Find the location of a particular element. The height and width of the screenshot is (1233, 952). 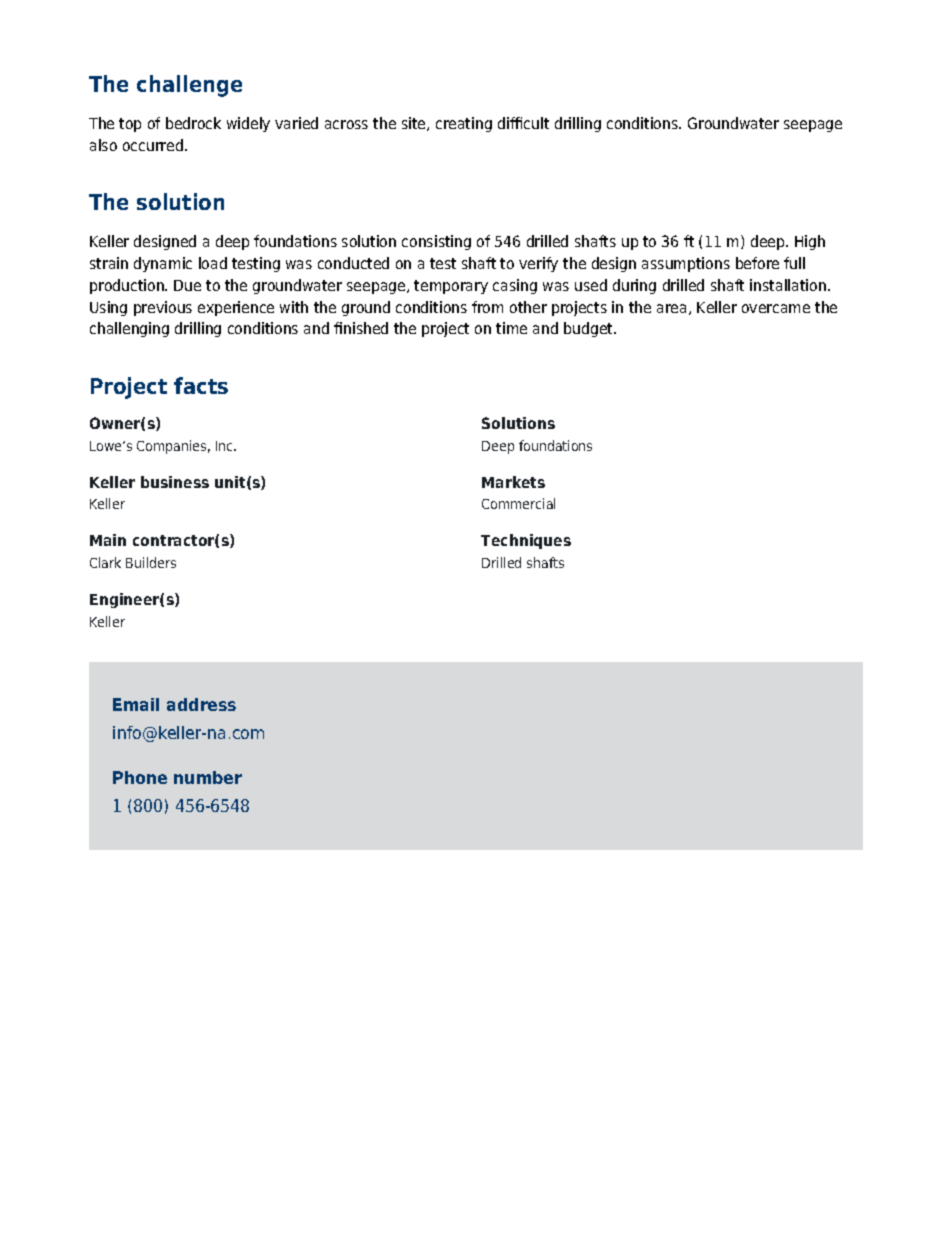

budget is located at coordinates (589, 329).
